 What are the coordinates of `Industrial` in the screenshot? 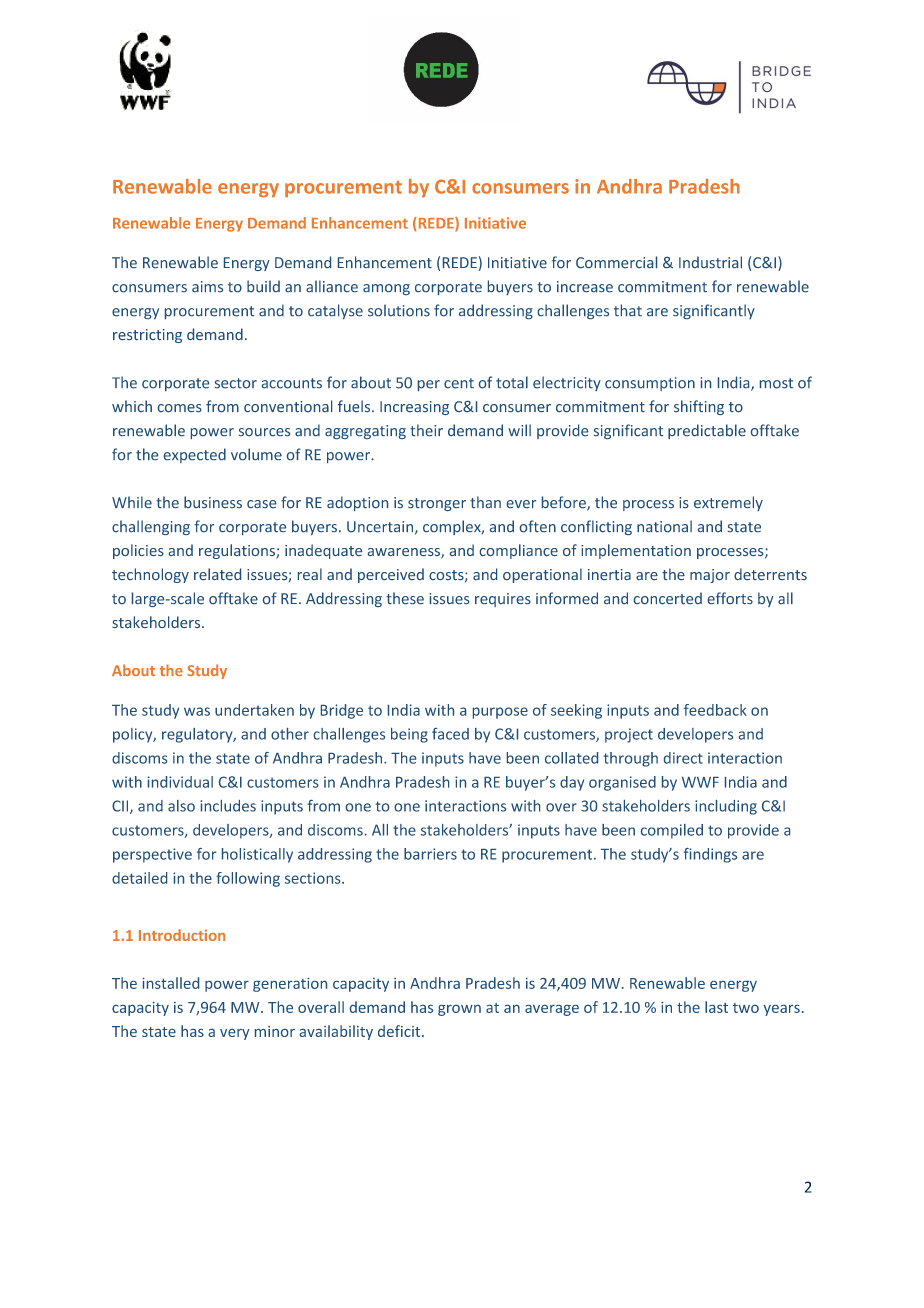 It's located at (710, 262).
